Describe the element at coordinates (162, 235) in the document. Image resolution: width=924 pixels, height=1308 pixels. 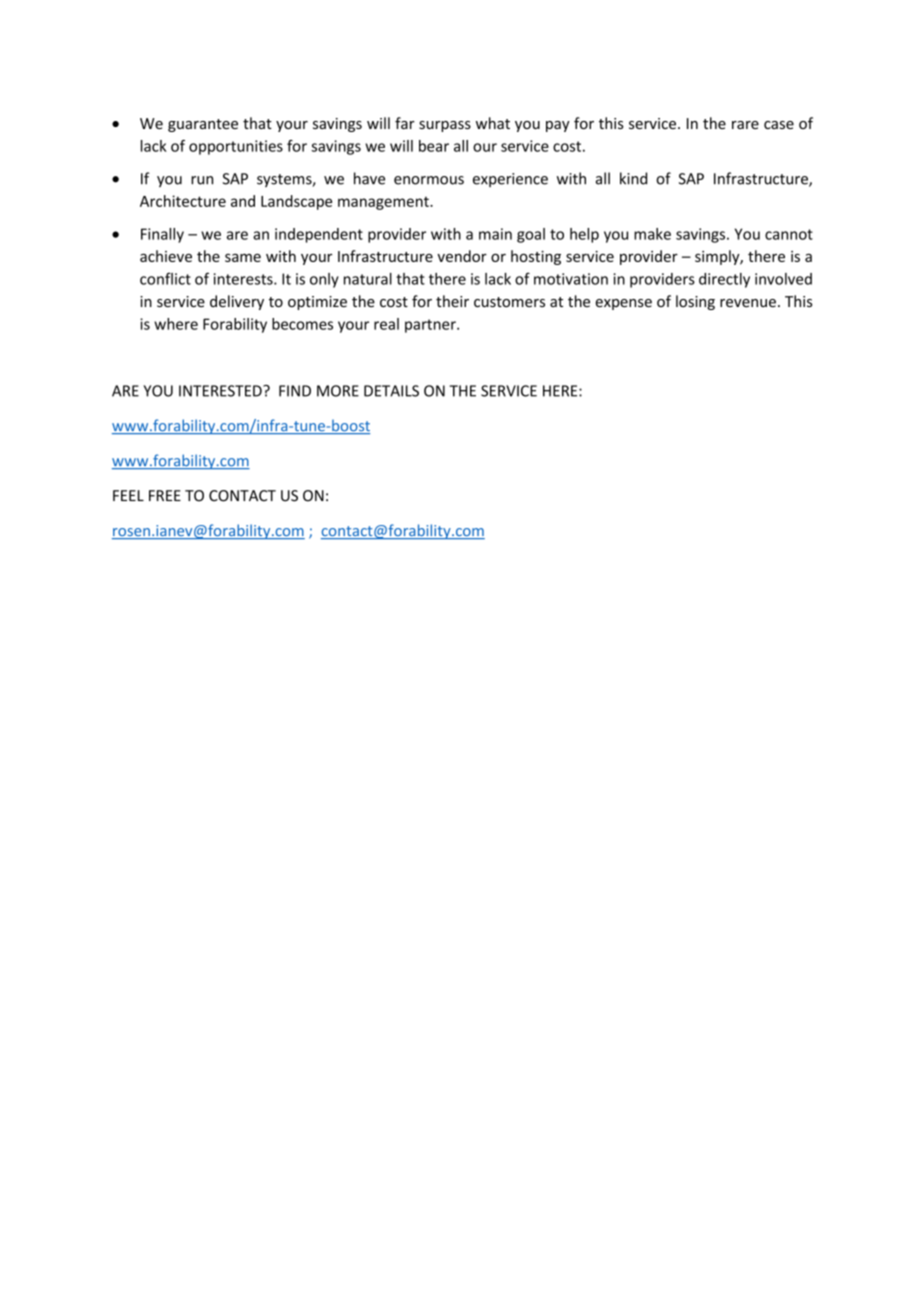
I see `Finally` at that location.
